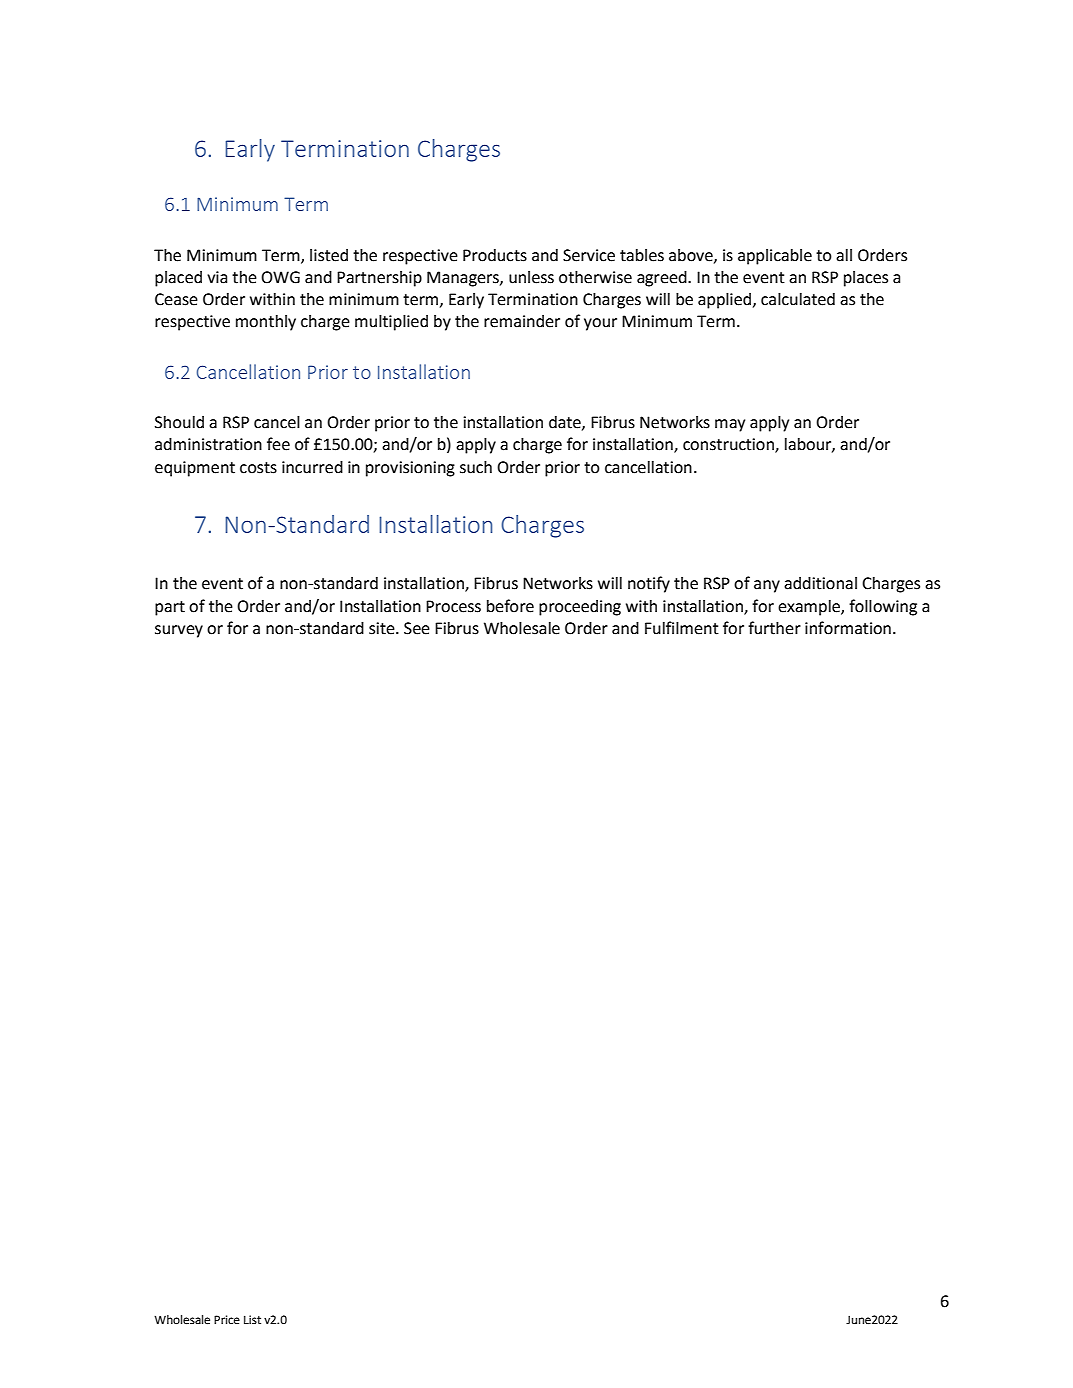  What do you see at coordinates (798, 299) in the screenshot?
I see `calculated` at bounding box center [798, 299].
